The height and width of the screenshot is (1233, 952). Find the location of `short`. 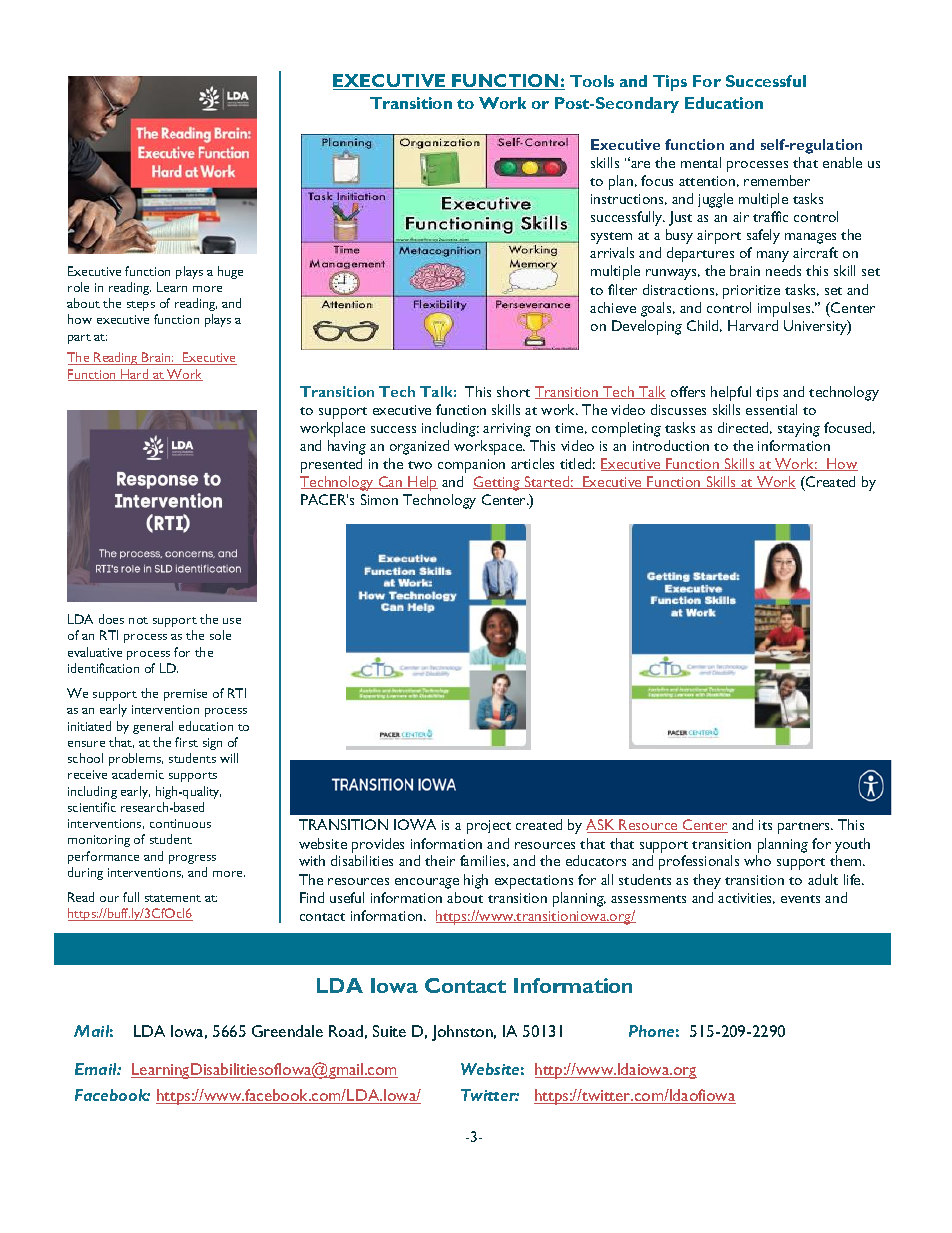

short is located at coordinates (513, 391).
